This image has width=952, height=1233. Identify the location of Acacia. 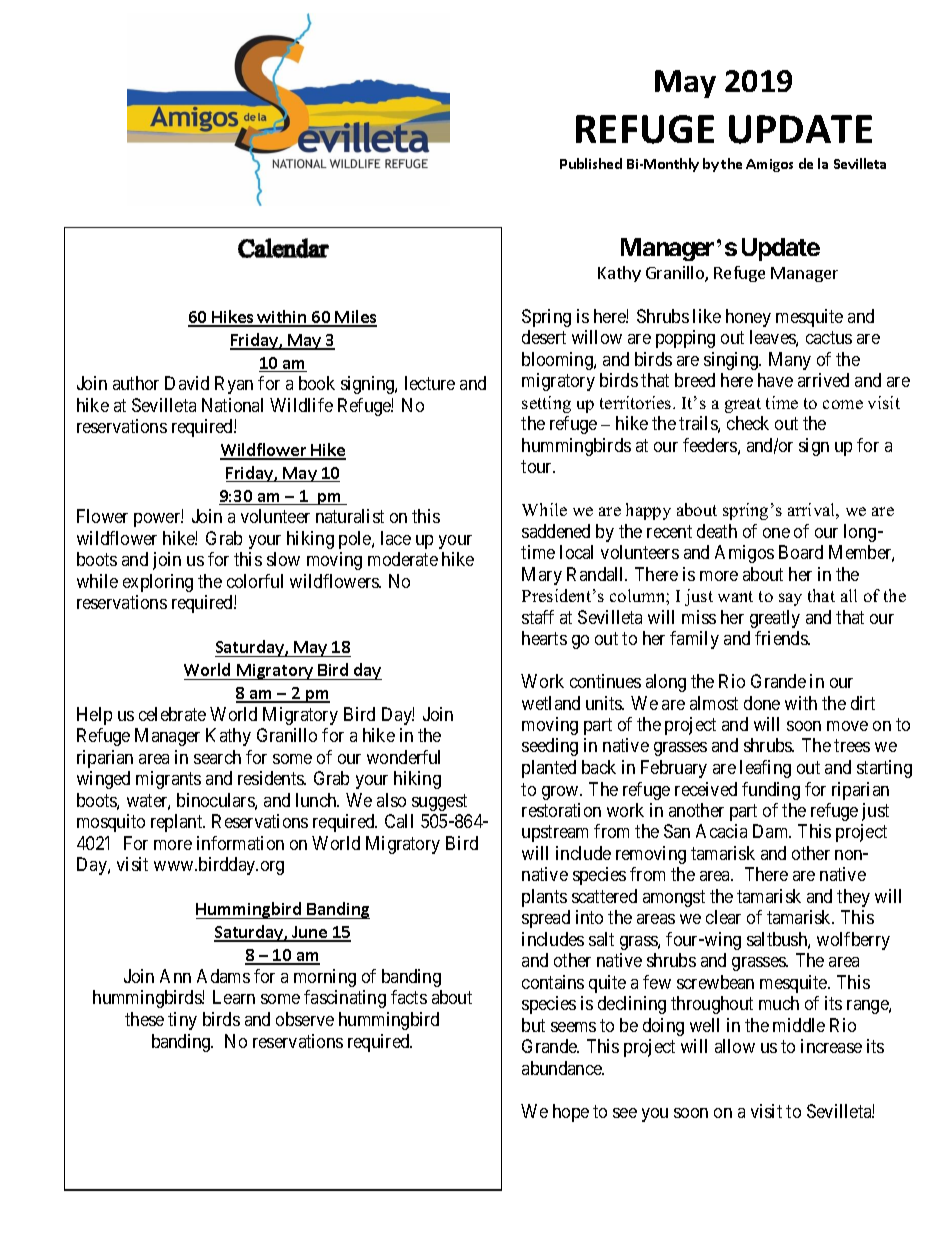
(721, 831).
